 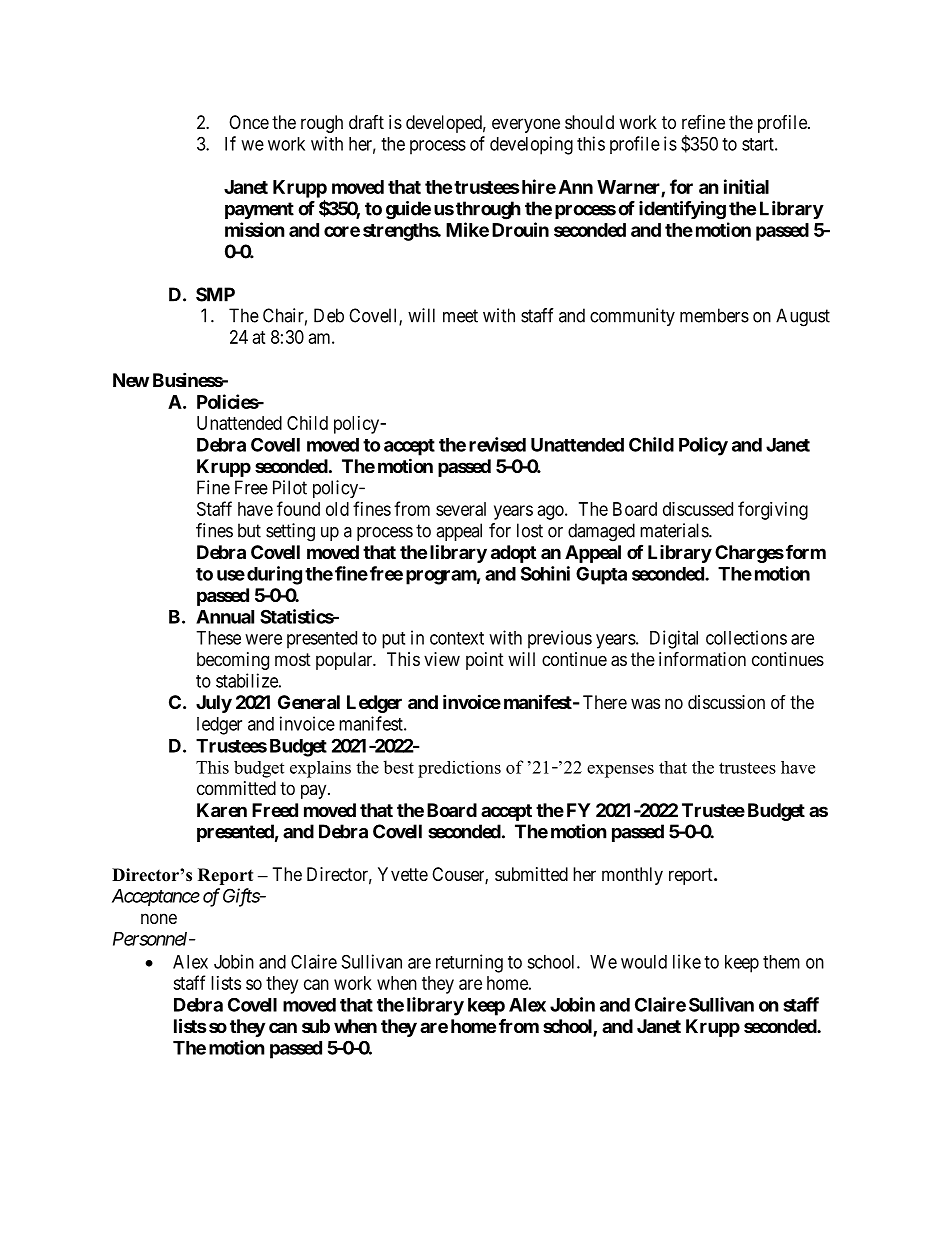 I want to click on most, so click(x=293, y=659).
